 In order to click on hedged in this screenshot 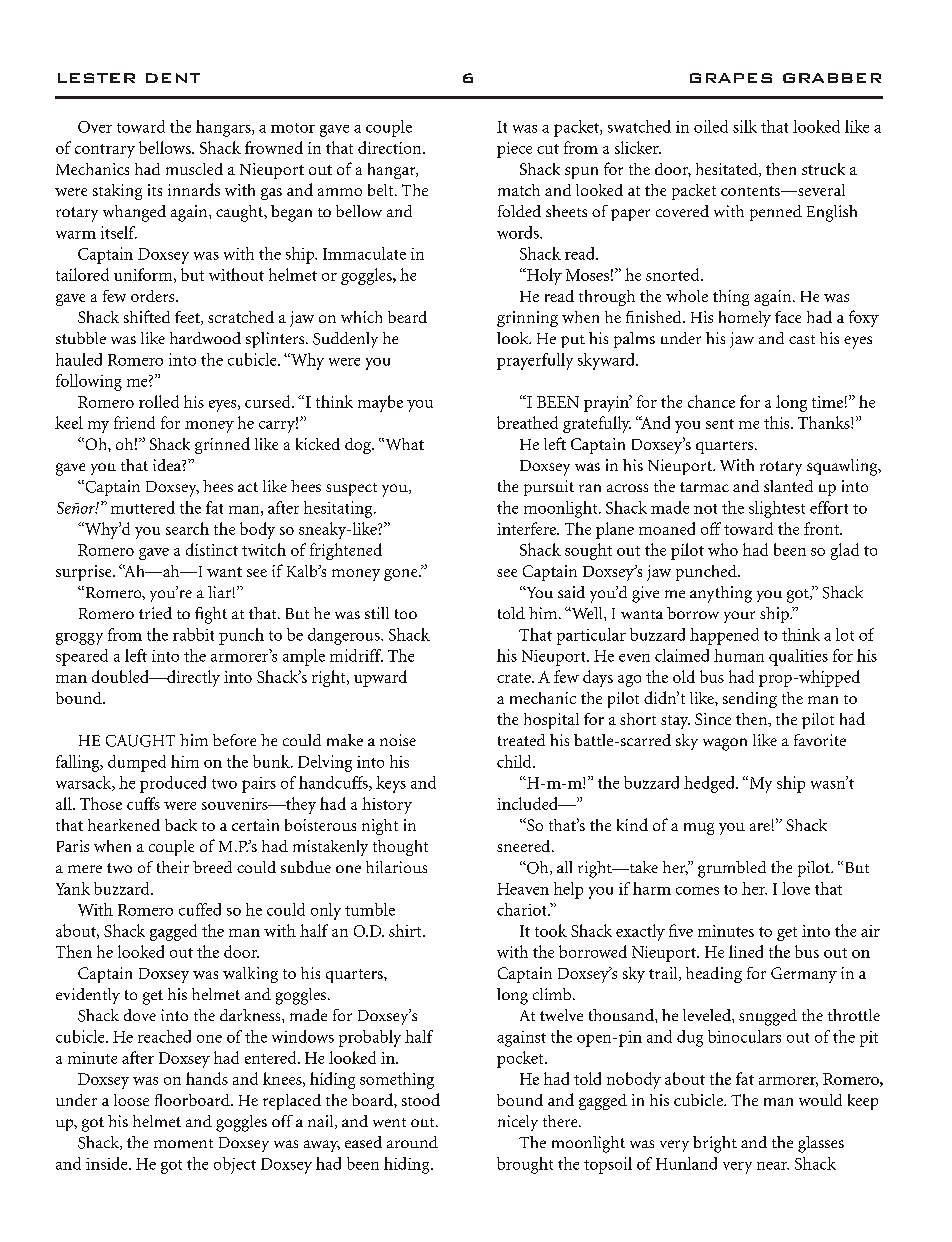, I will do `click(710, 784)`.
